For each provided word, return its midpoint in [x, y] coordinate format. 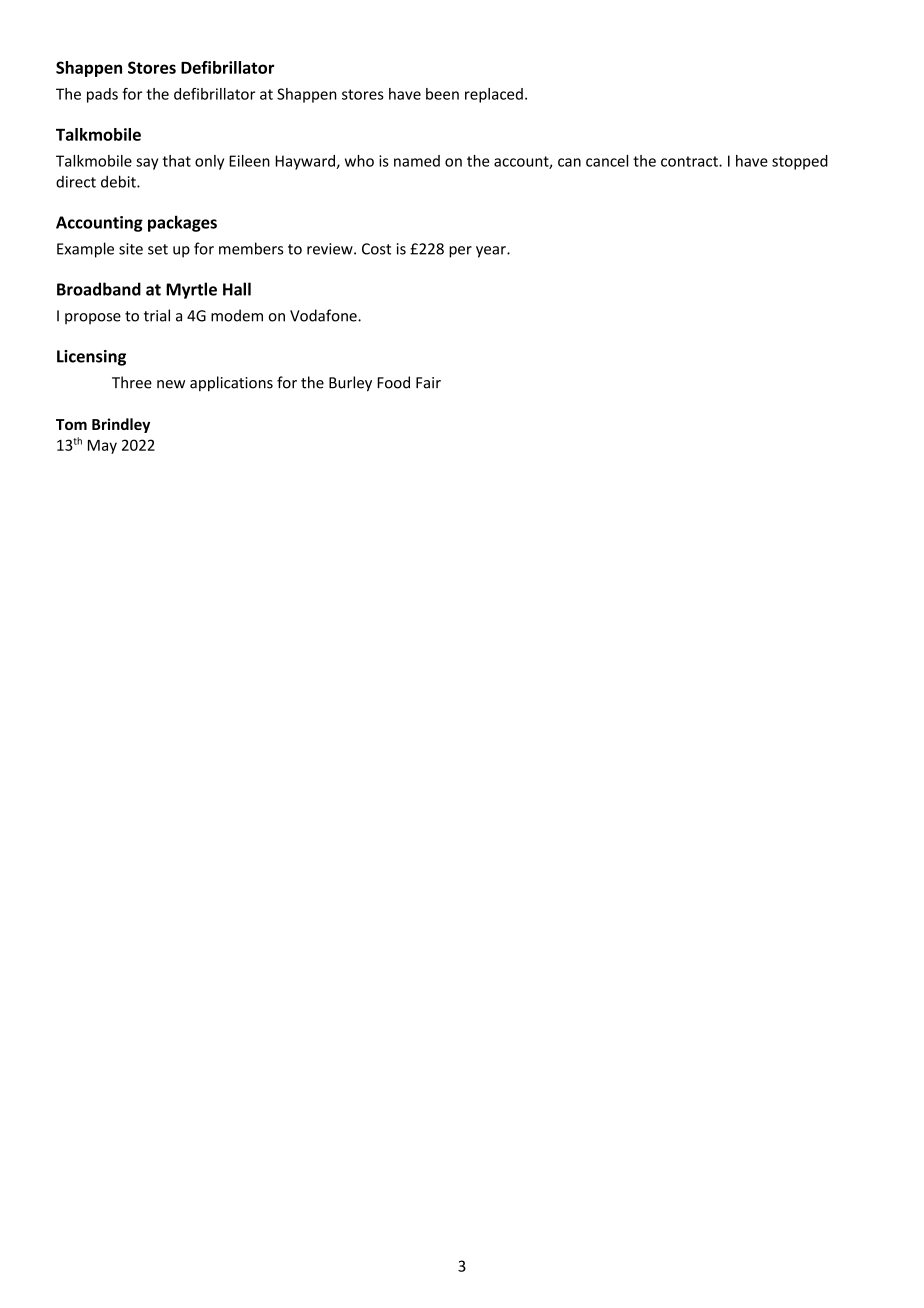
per [460, 252]
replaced [494, 95]
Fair [428, 383]
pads [102, 95]
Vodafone [324, 315]
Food [393, 382]
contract [690, 161]
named [417, 161]
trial [157, 315]
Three [132, 382]
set [158, 249]
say [147, 164]
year [492, 252]
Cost [376, 249]
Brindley [121, 425]
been [442, 94]
